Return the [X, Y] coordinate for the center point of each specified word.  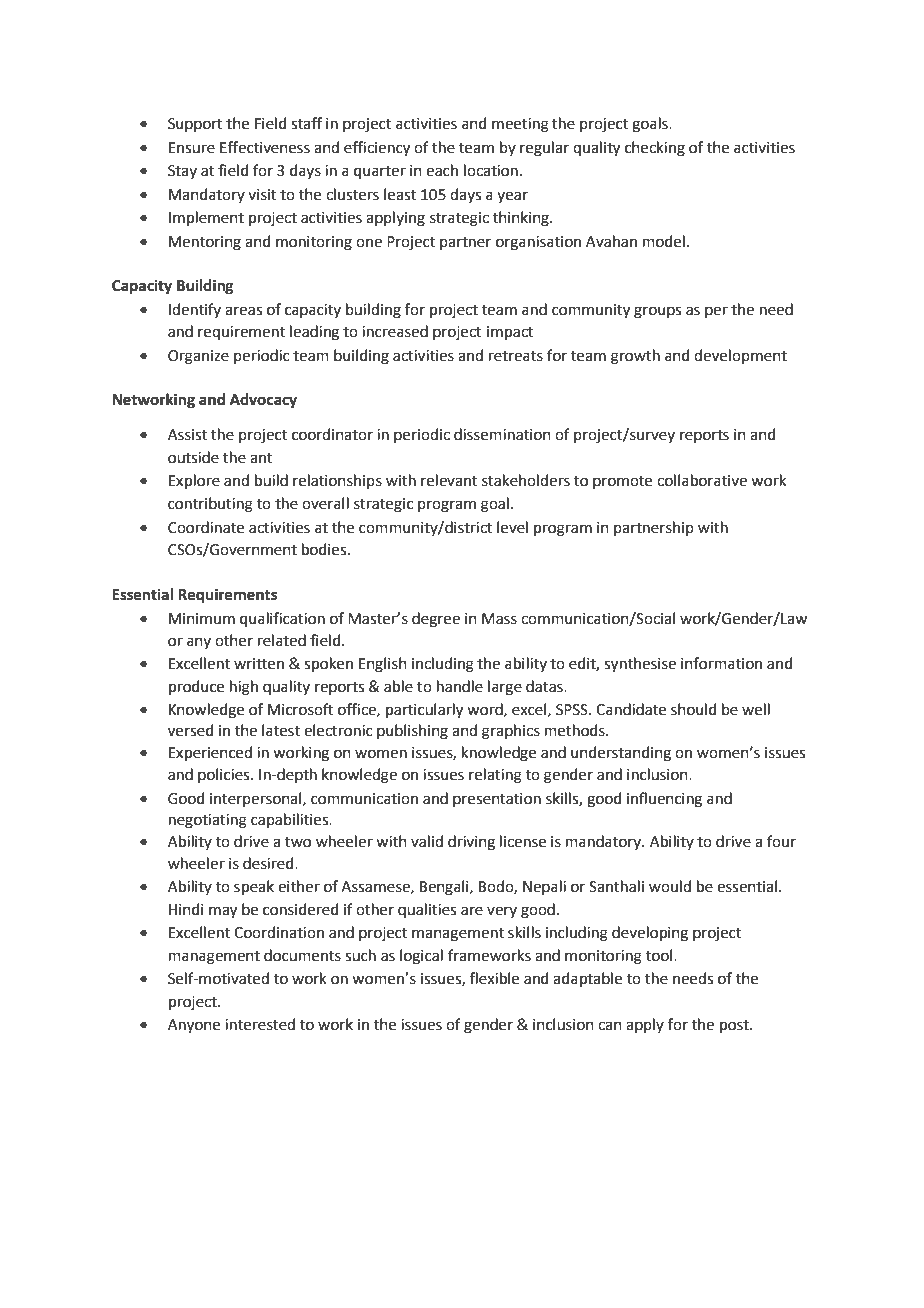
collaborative [702, 480]
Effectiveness [265, 147]
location [491, 170]
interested [260, 1024]
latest [281, 730]
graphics [511, 732]
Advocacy [263, 401]
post [735, 1026]
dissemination [502, 434]
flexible [494, 978]
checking [655, 149]
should [694, 709]
